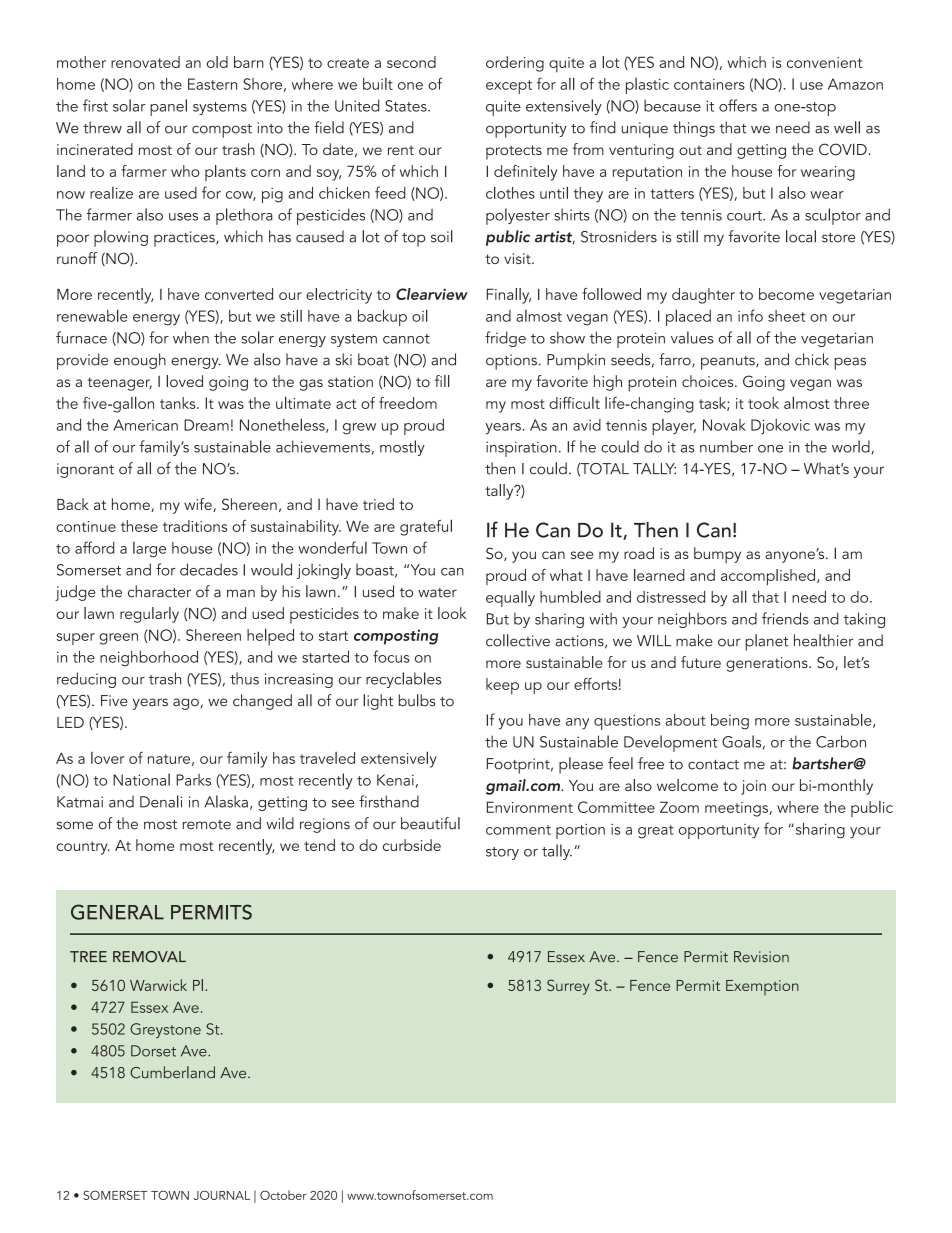  I want to click on Revision, so click(761, 957).
